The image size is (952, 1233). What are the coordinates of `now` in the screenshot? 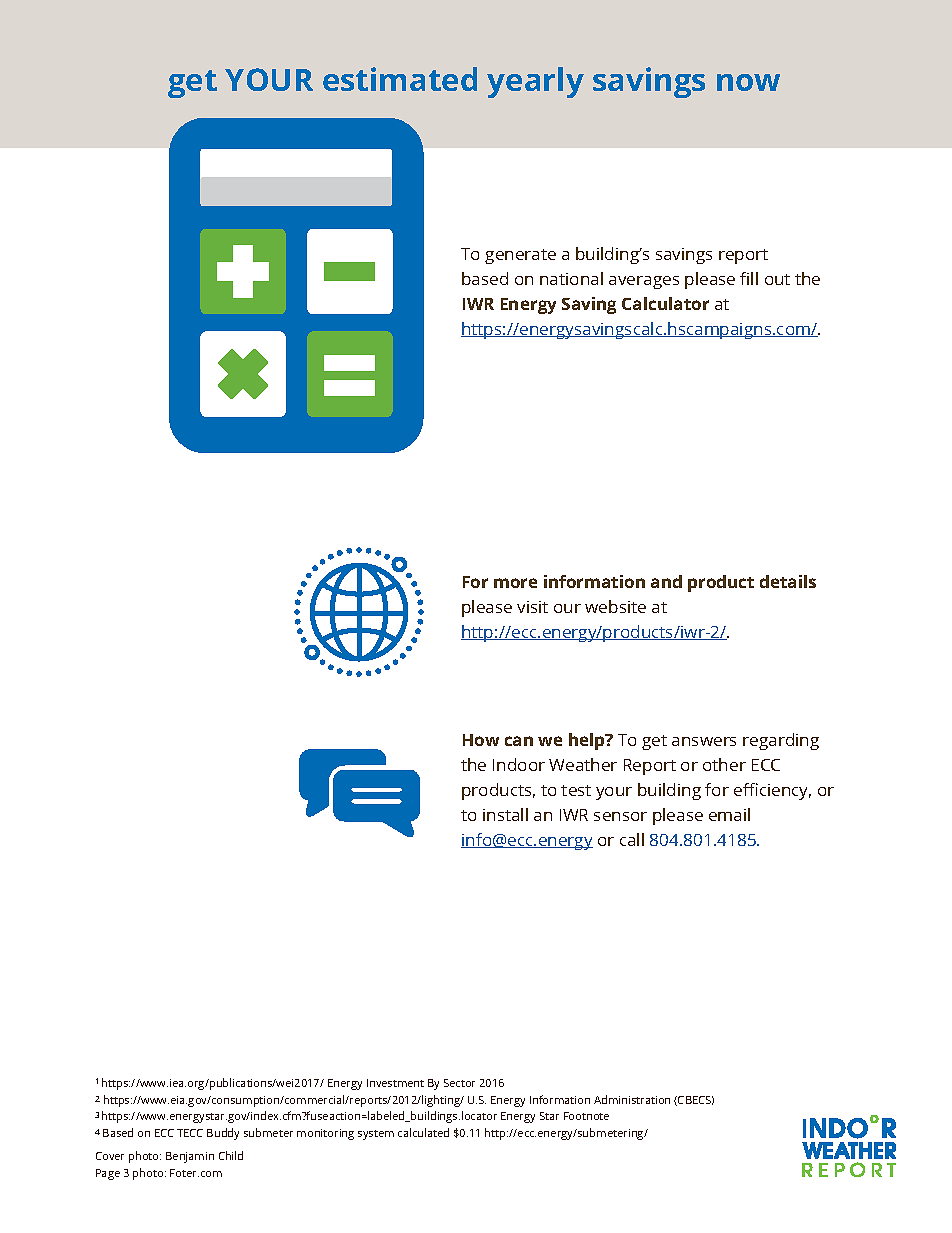 It's located at (748, 82).
